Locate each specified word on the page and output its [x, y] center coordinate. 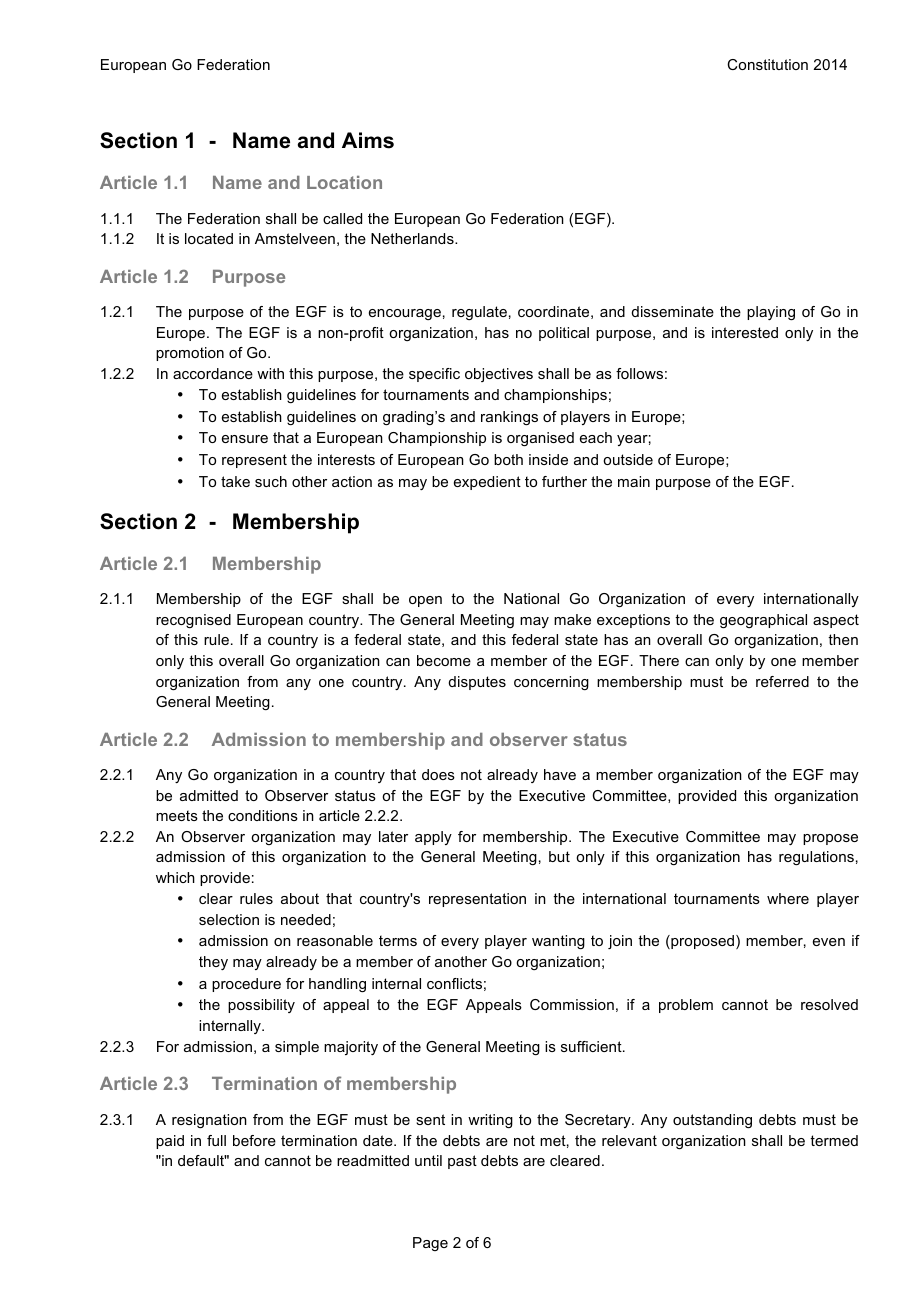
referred [782, 681]
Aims [368, 140]
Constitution [767, 64]
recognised [193, 621]
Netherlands [413, 238]
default [202, 1160]
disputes [477, 683]
